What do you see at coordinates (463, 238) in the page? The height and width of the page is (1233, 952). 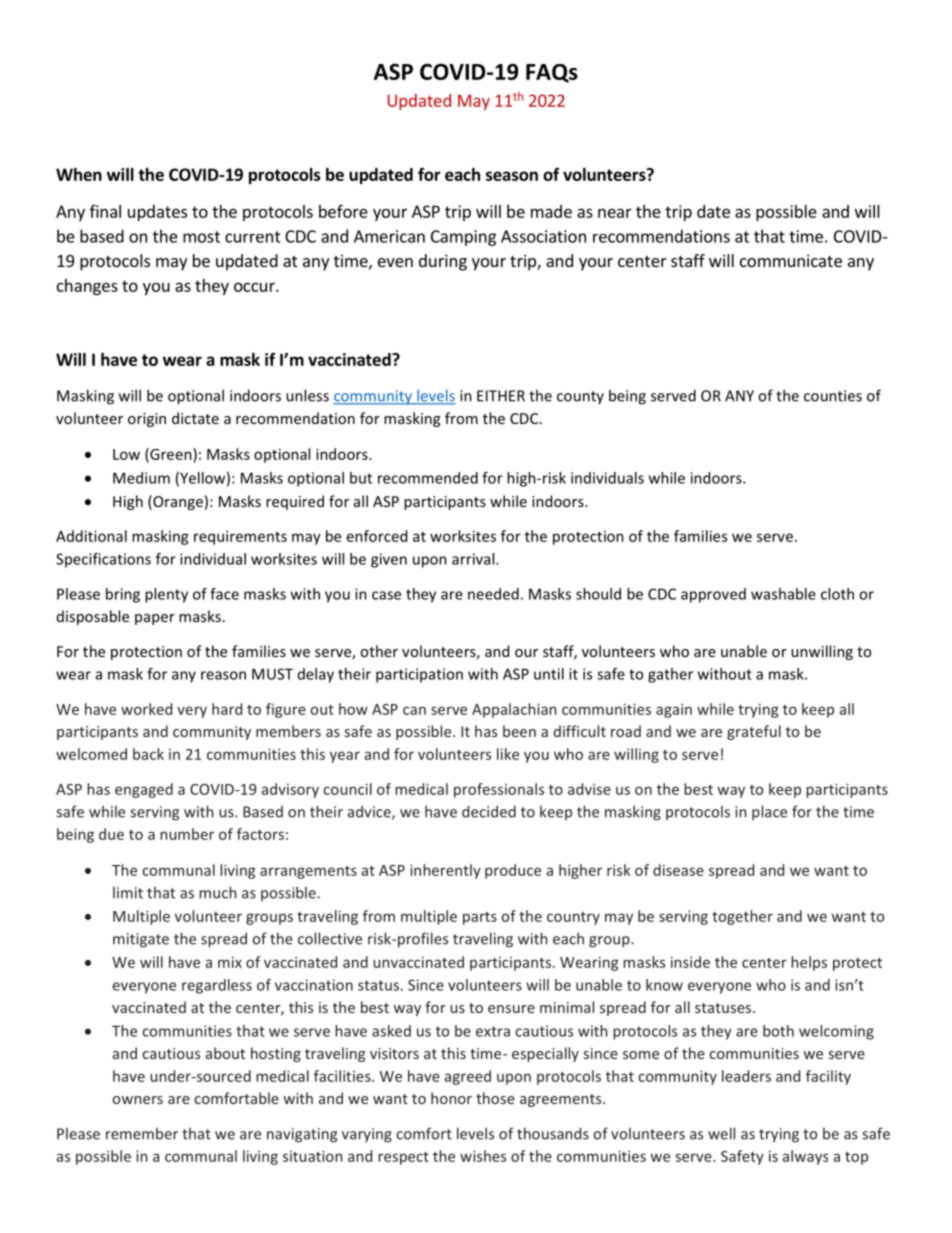 I see `Camping` at bounding box center [463, 238].
